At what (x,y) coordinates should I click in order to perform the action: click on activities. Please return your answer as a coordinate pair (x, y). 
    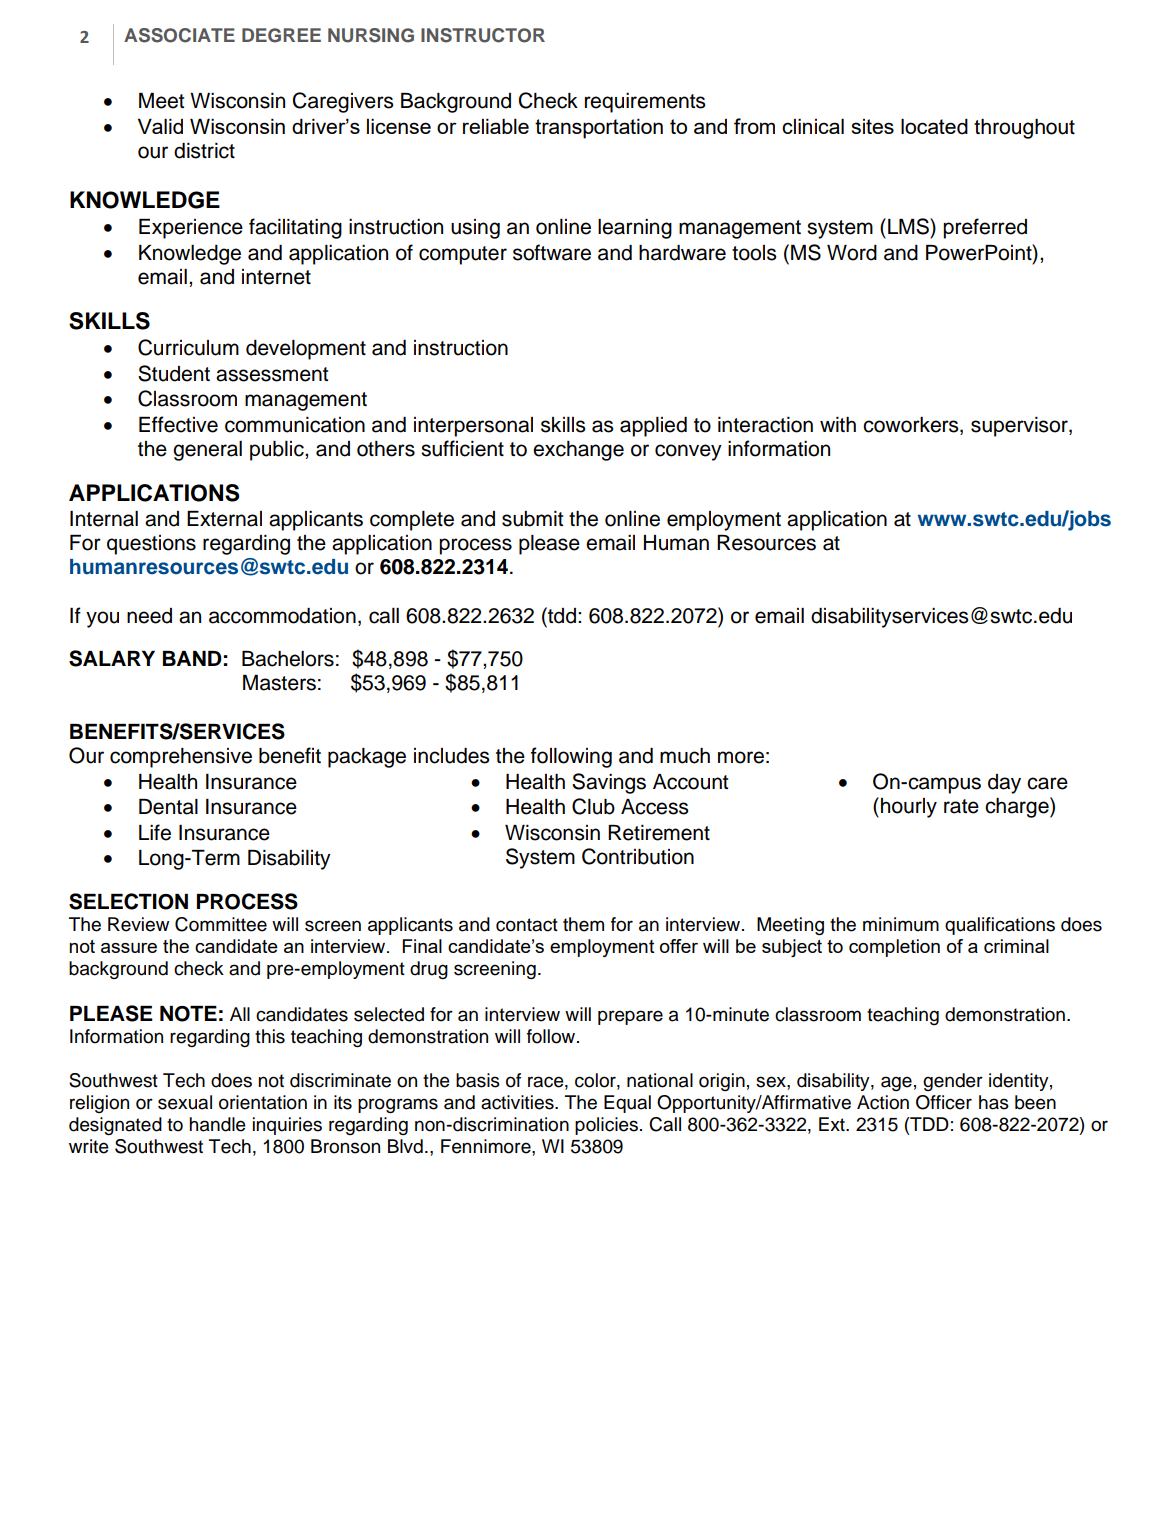
    Looking at the image, I should click on (518, 1102).
